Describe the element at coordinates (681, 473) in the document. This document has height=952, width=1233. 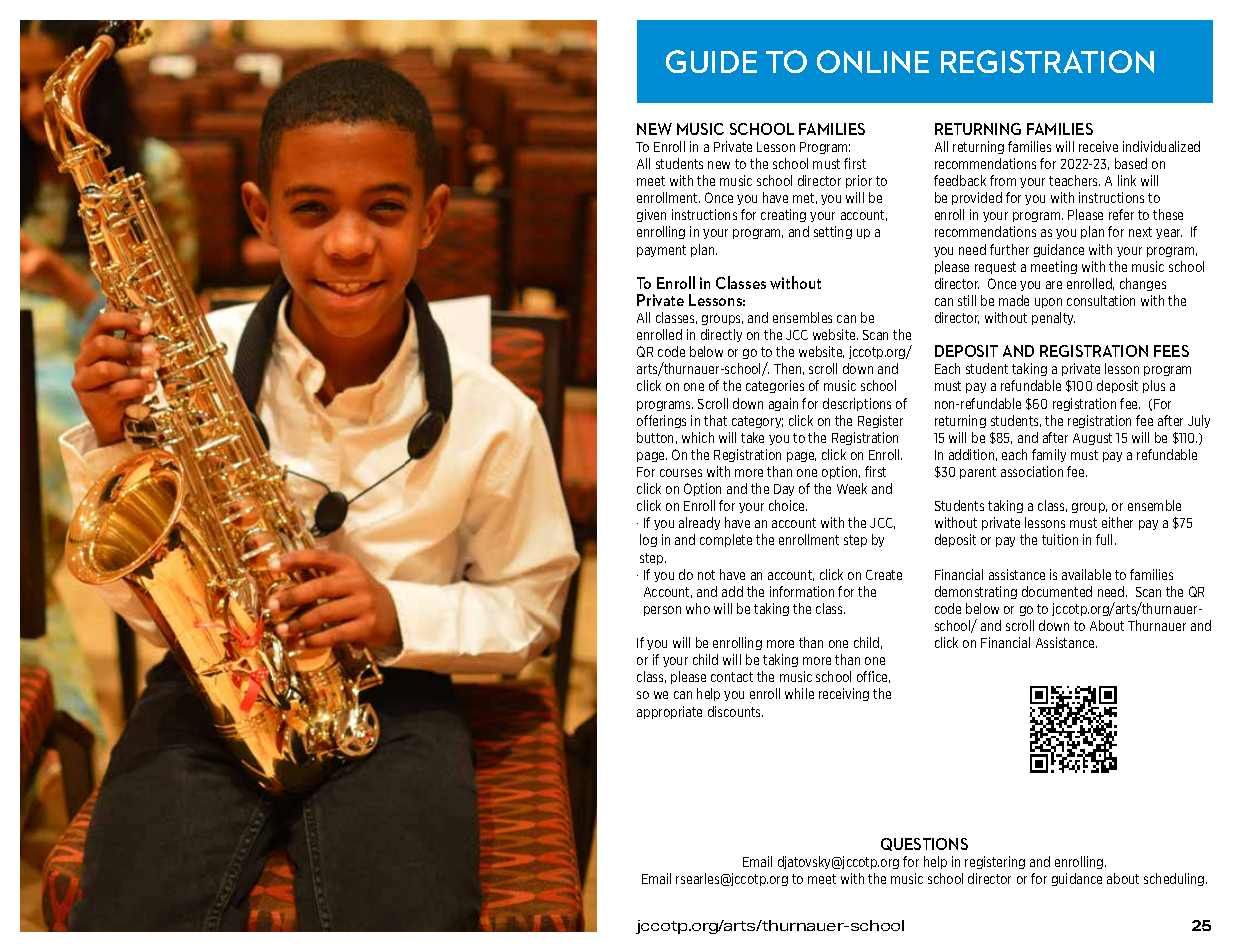
I see `courses` at that location.
